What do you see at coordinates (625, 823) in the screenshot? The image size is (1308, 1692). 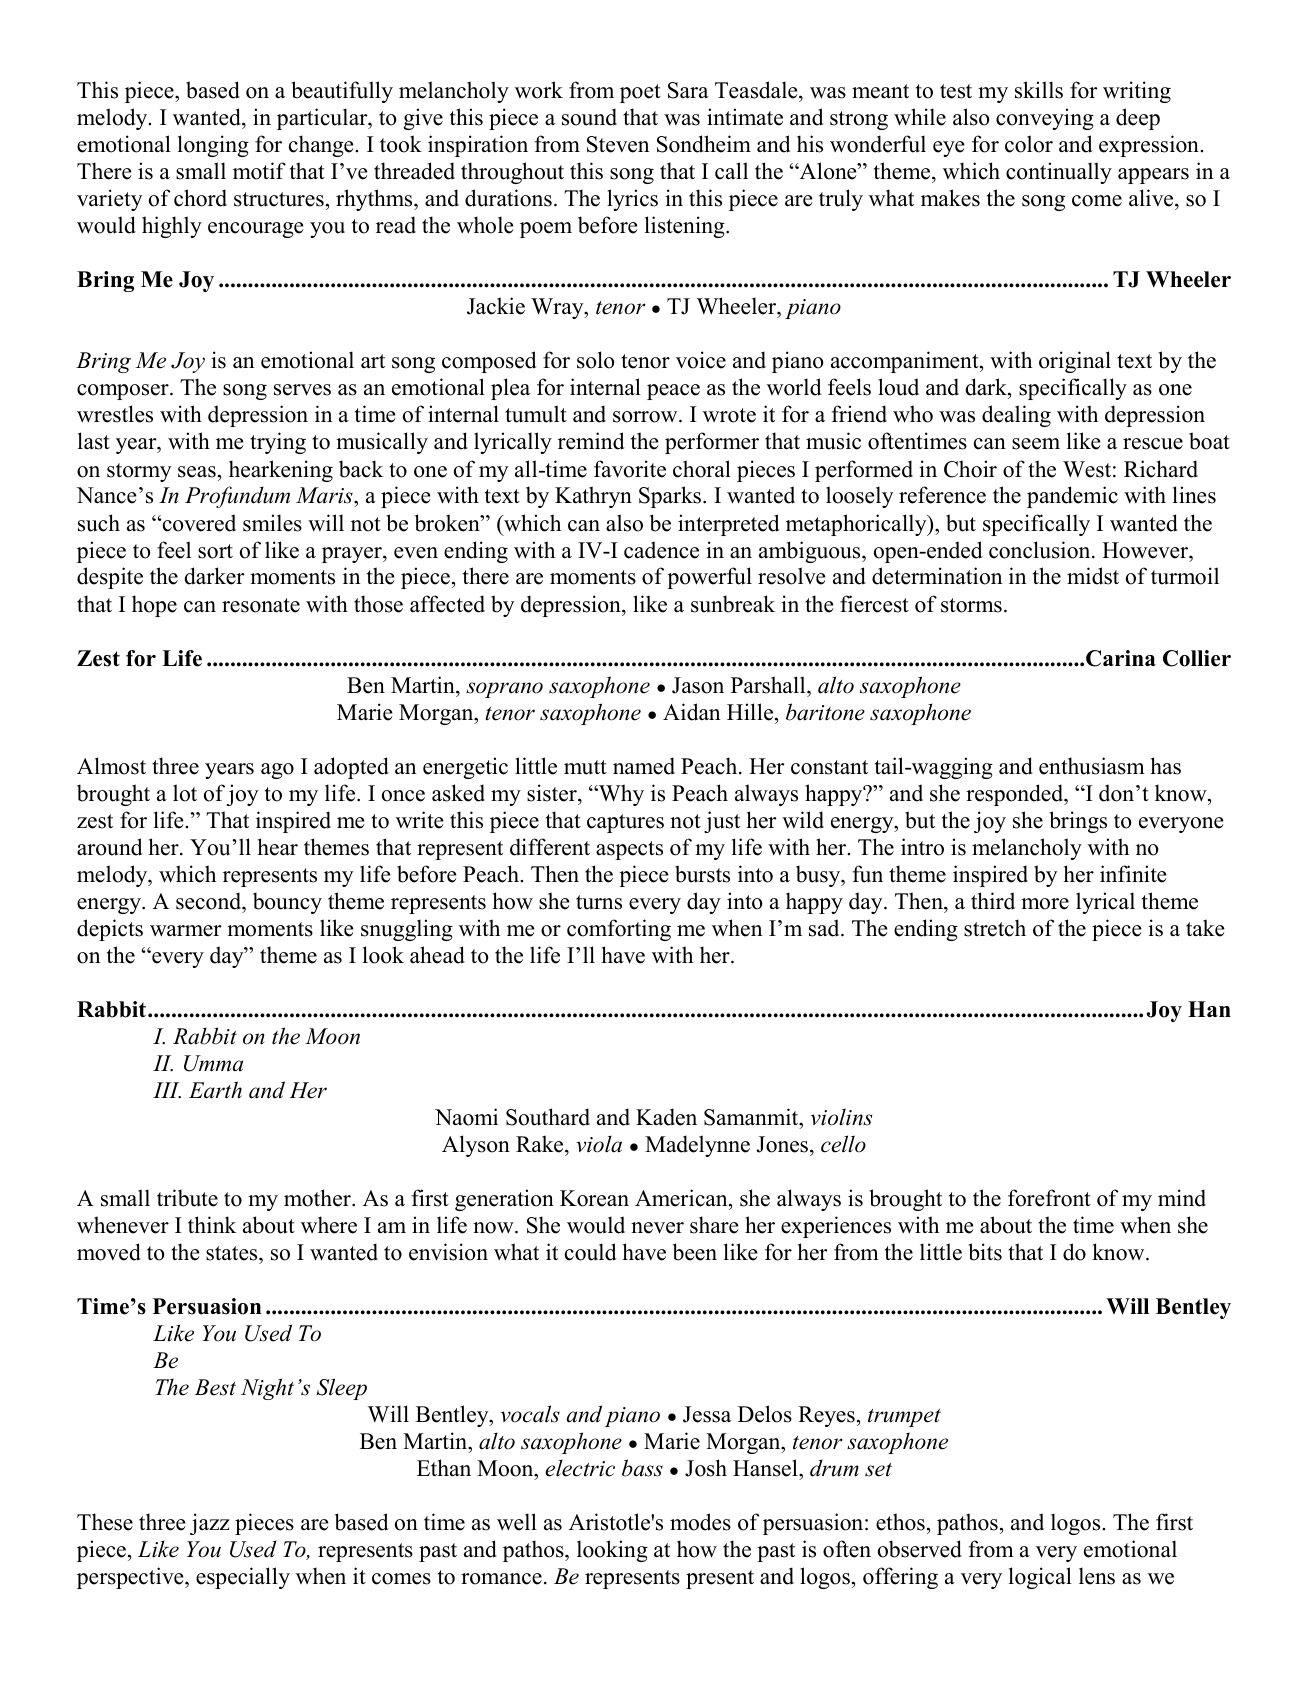 I see `captures` at bounding box center [625, 823].
